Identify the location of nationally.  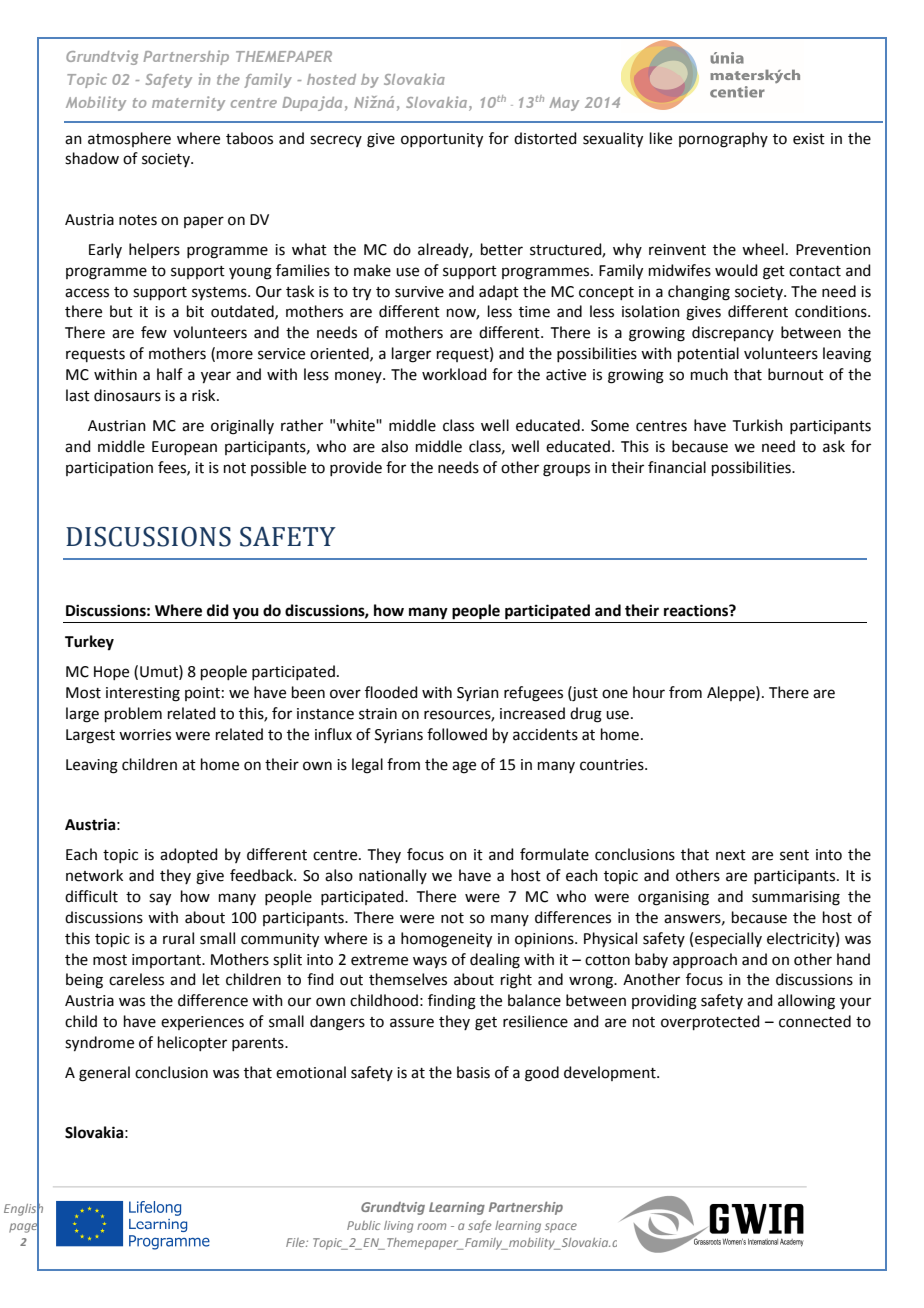
(393, 876).
